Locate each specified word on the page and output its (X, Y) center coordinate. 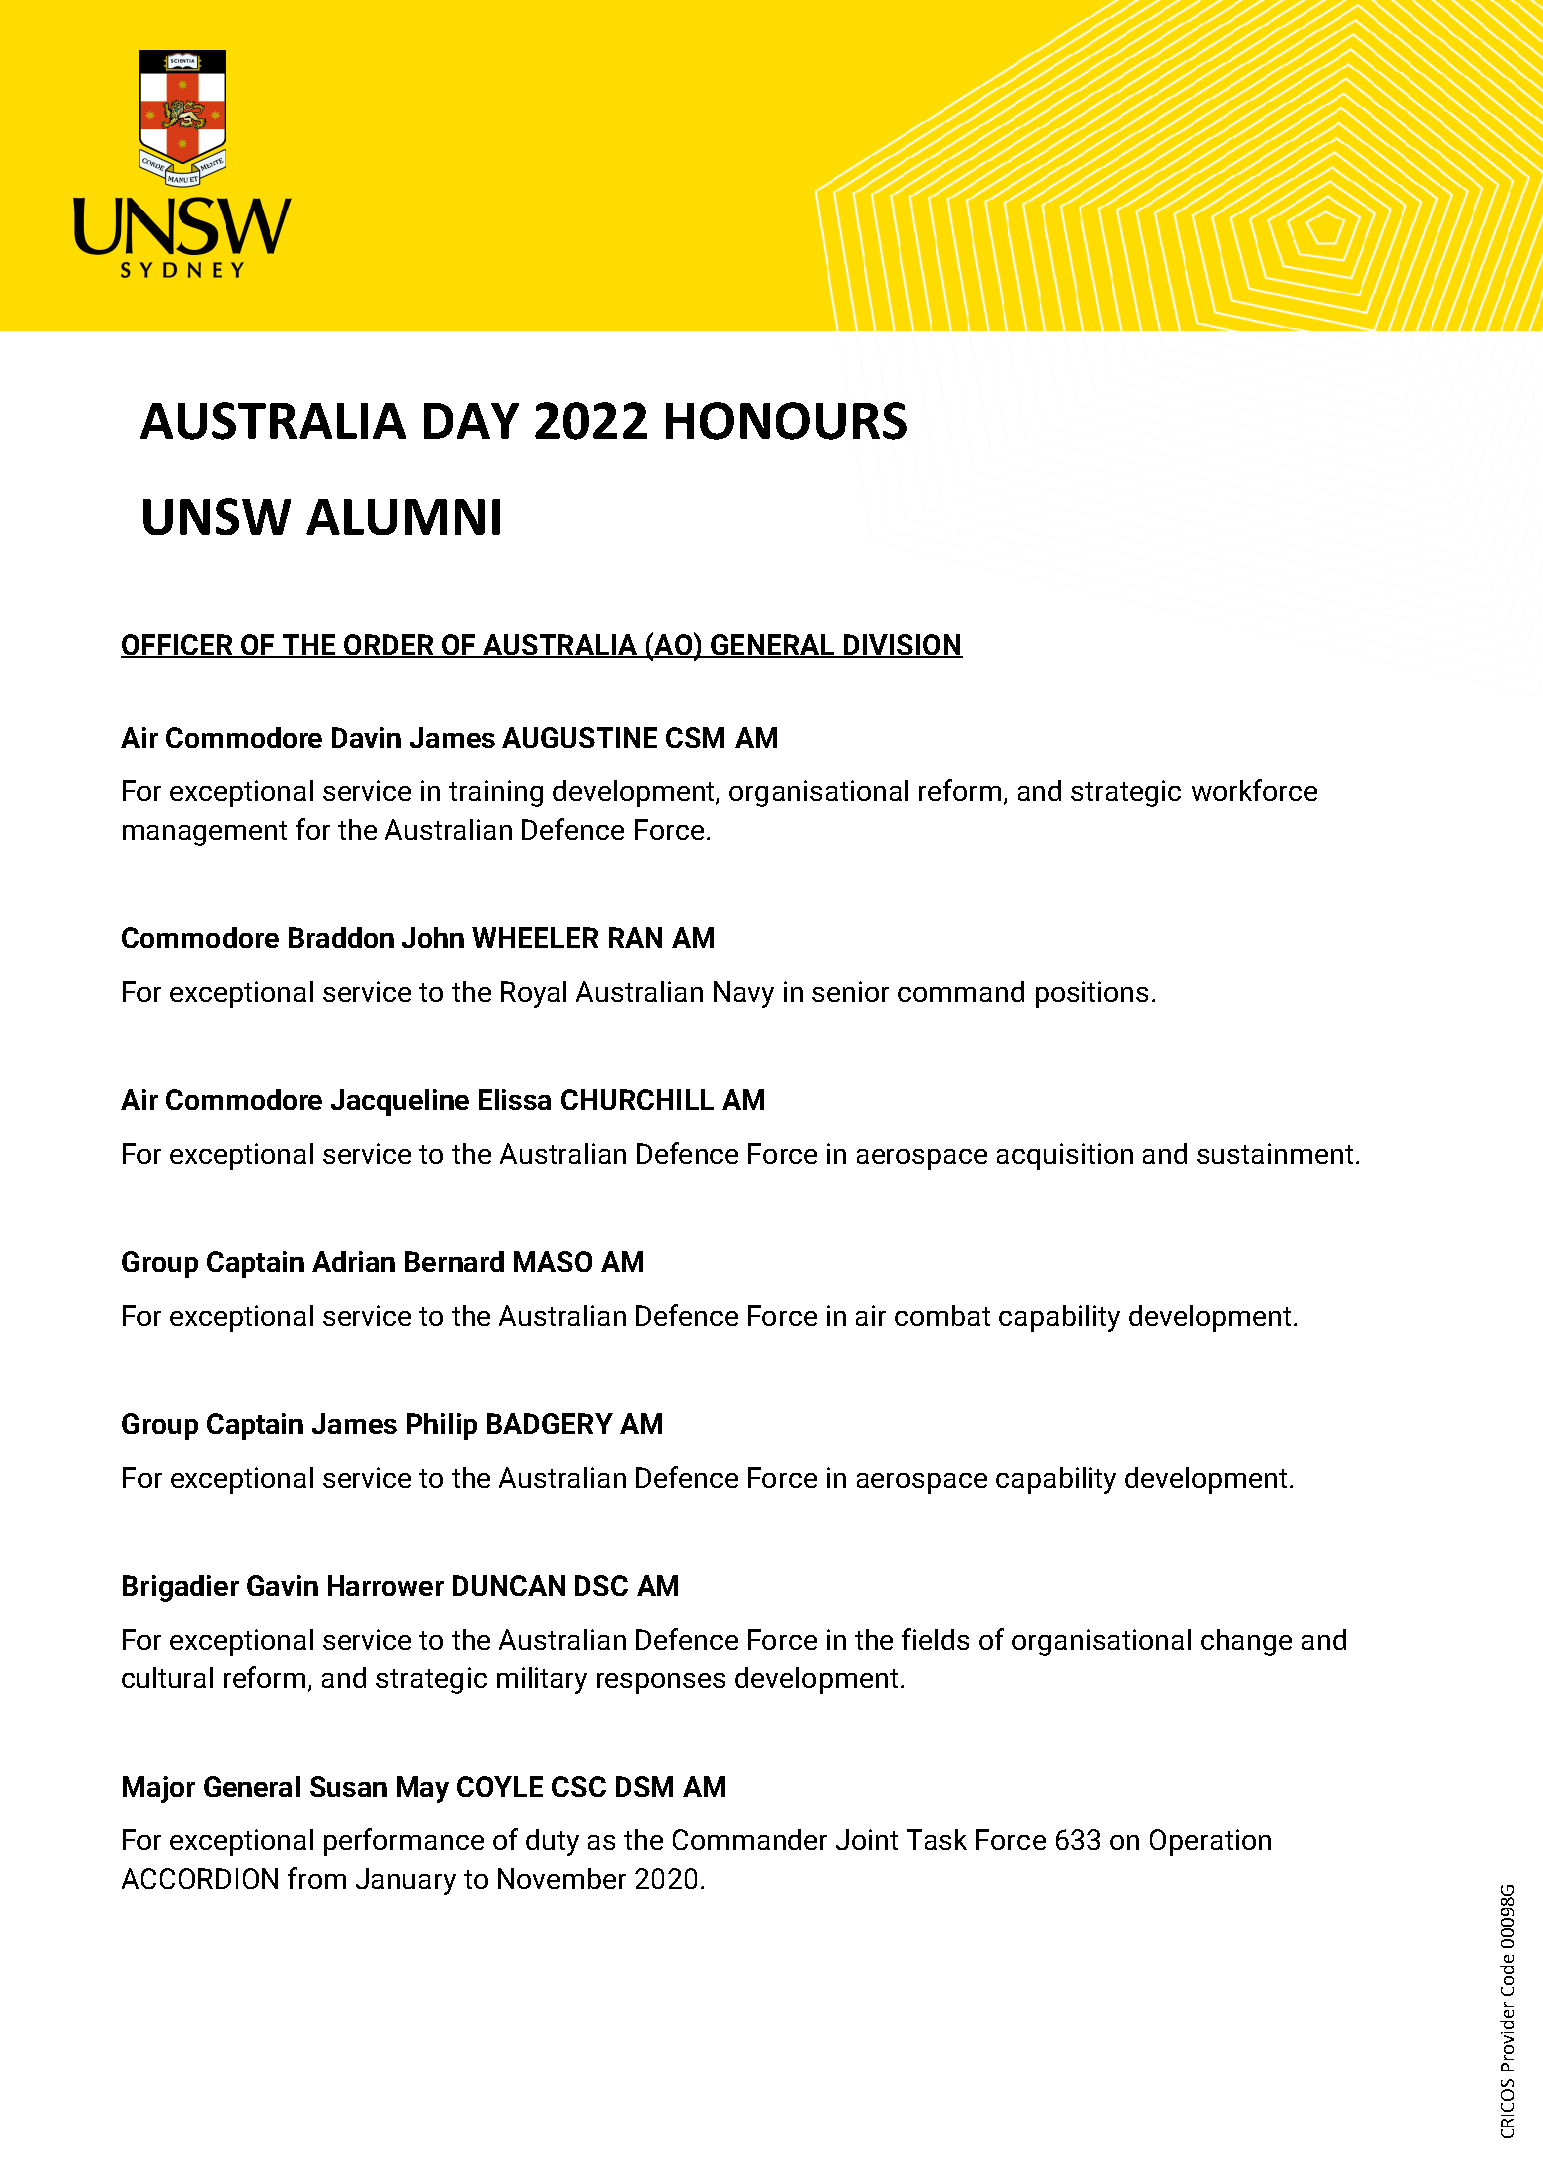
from (317, 1878)
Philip (442, 1426)
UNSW (217, 516)
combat (942, 1315)
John (433, 937)
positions (1092, 994)
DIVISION (901, 646)
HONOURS (786, 421)
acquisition (1065, 1156)
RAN (635, 937)
